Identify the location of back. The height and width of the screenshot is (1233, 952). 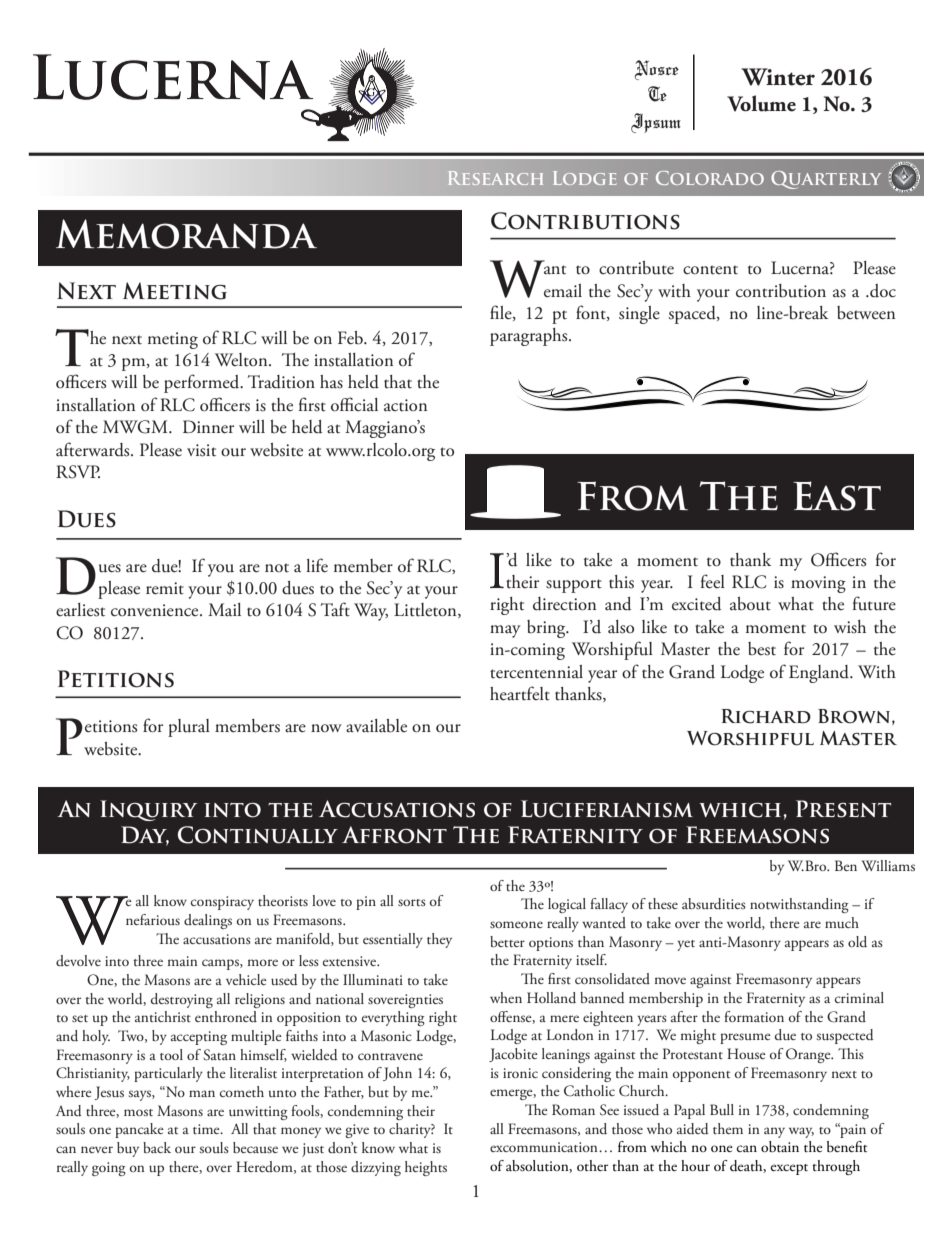
(157, 1147).
